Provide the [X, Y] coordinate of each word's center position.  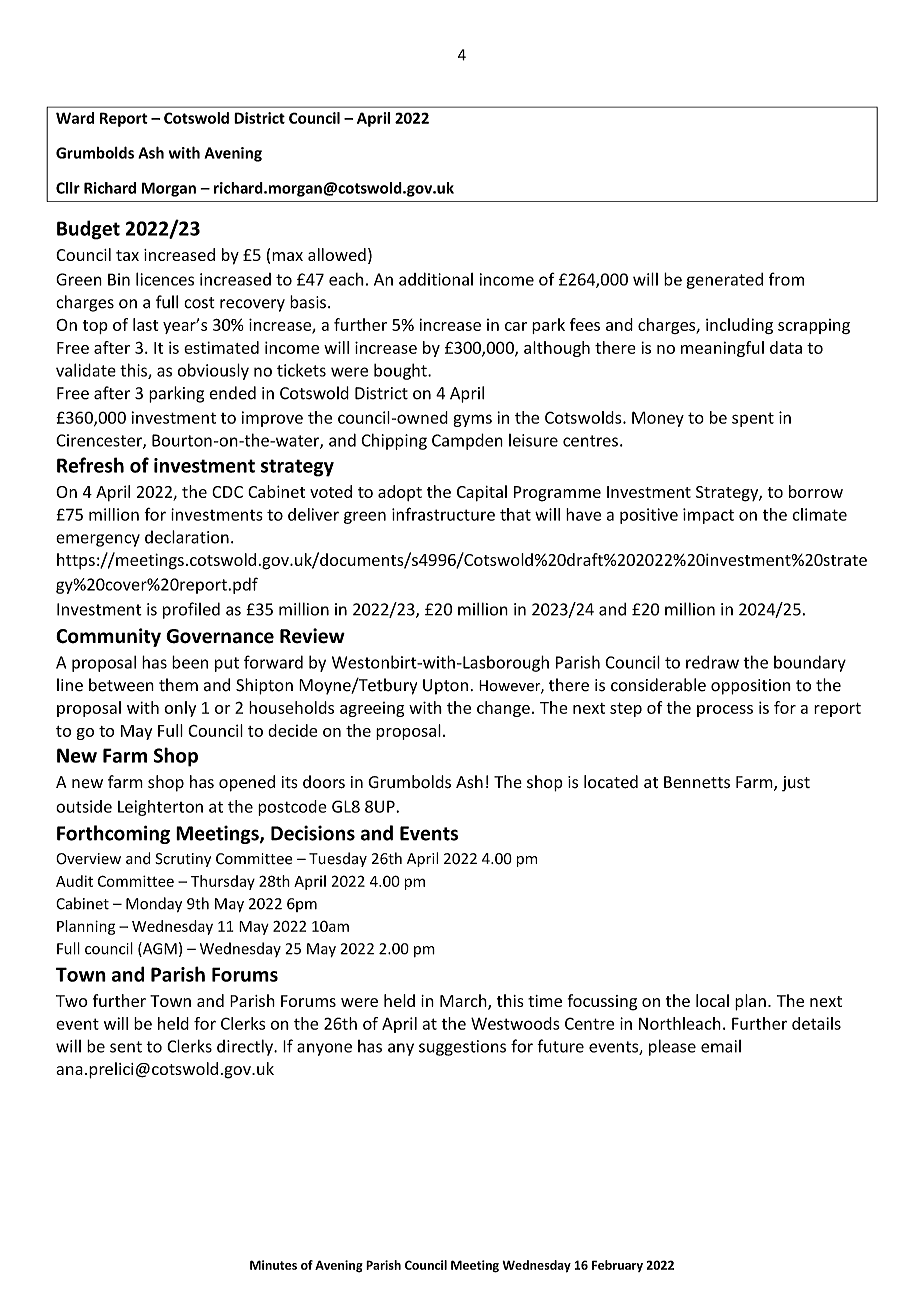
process [725, 711]
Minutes [273, 1265]
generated [724, 281]
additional [436, 279]
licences [165, 279]
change [503, 709]
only [180, 709]
